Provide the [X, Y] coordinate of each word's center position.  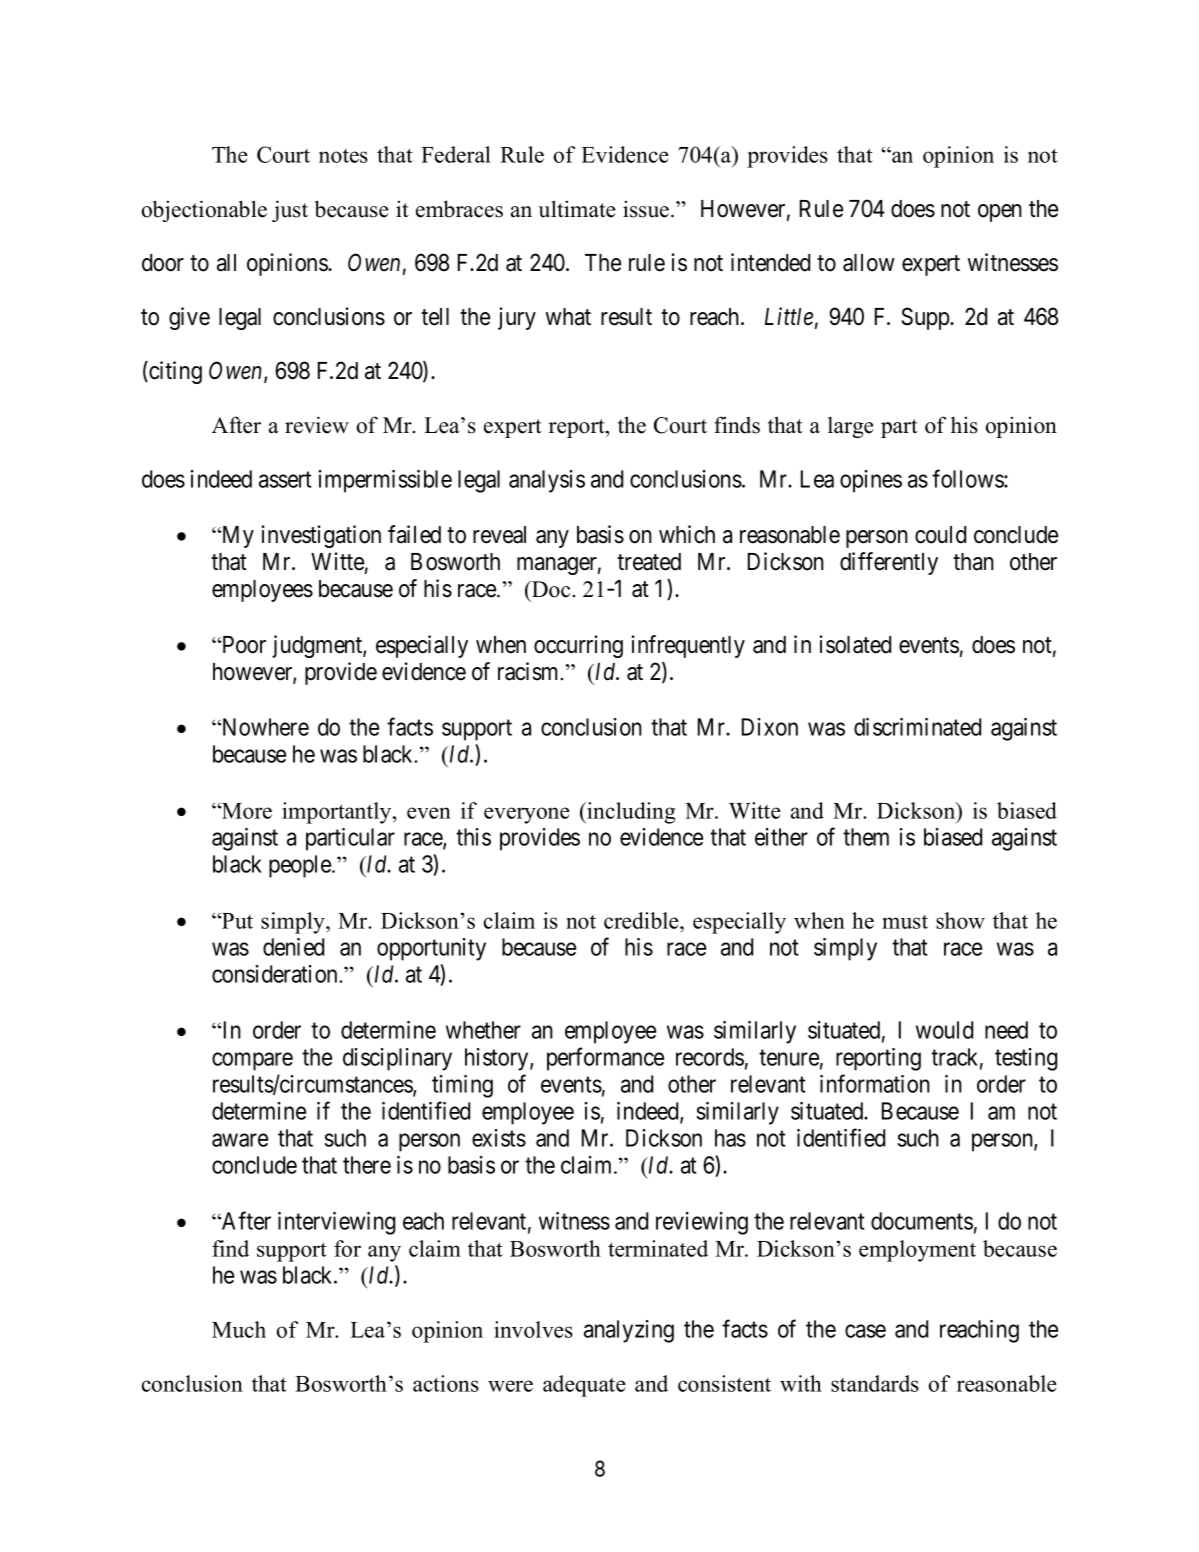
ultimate [576, 209]
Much [239, 1329]
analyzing [629, 1331]
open [1000, 213]
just [290, 211]
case [865, 1331]
